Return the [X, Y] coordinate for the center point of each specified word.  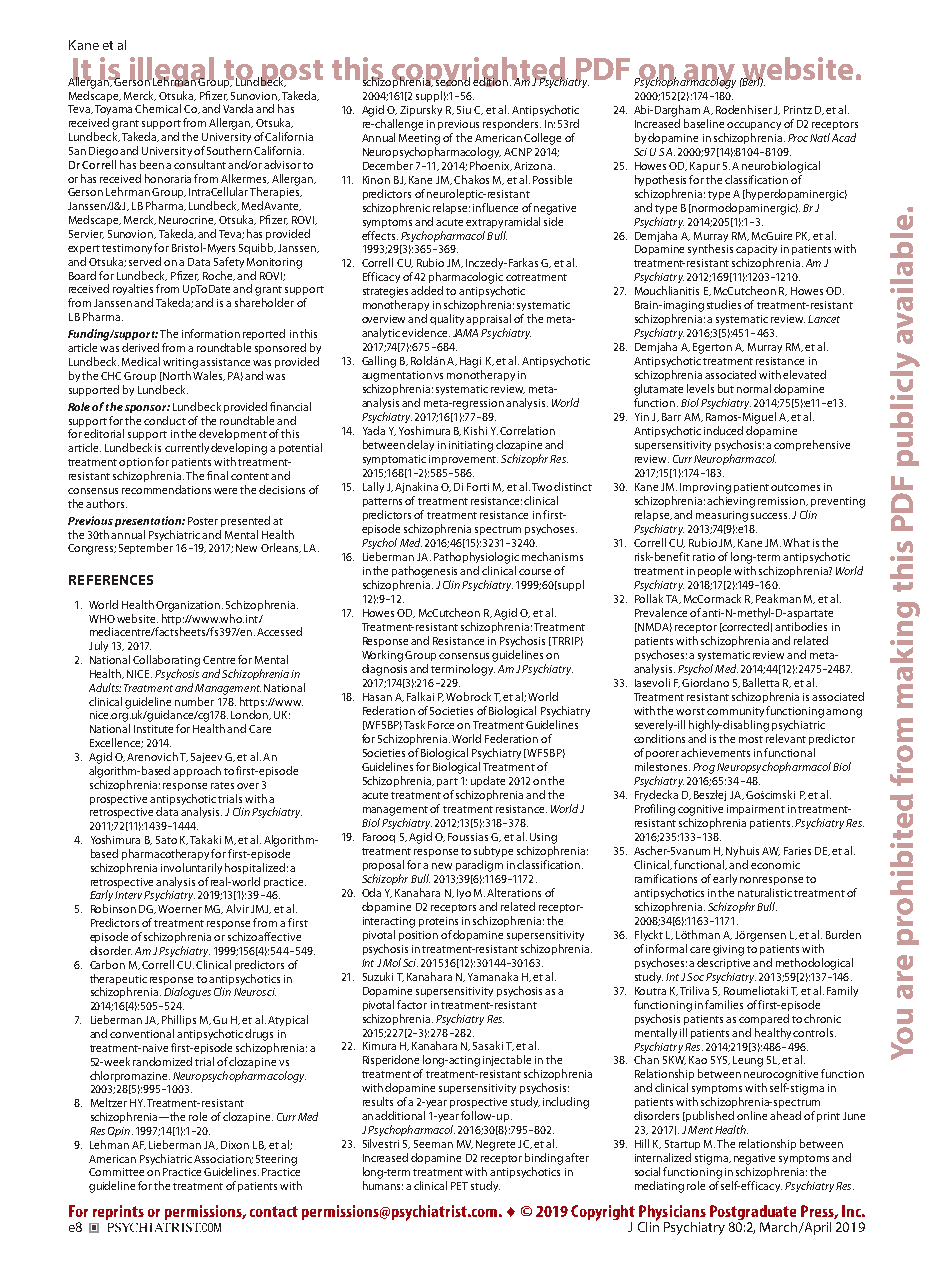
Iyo [464, 894]
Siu [464, 110]
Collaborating [166, 661]
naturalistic [765, 892]
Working [382, 656]
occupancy [754, 126]
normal [754, 388]
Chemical [158, 108]
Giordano [705, 682]
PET [459, 1186]
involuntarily [191, 868]
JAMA [465, 333]
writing [180, 363]
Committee [116, 1172]
